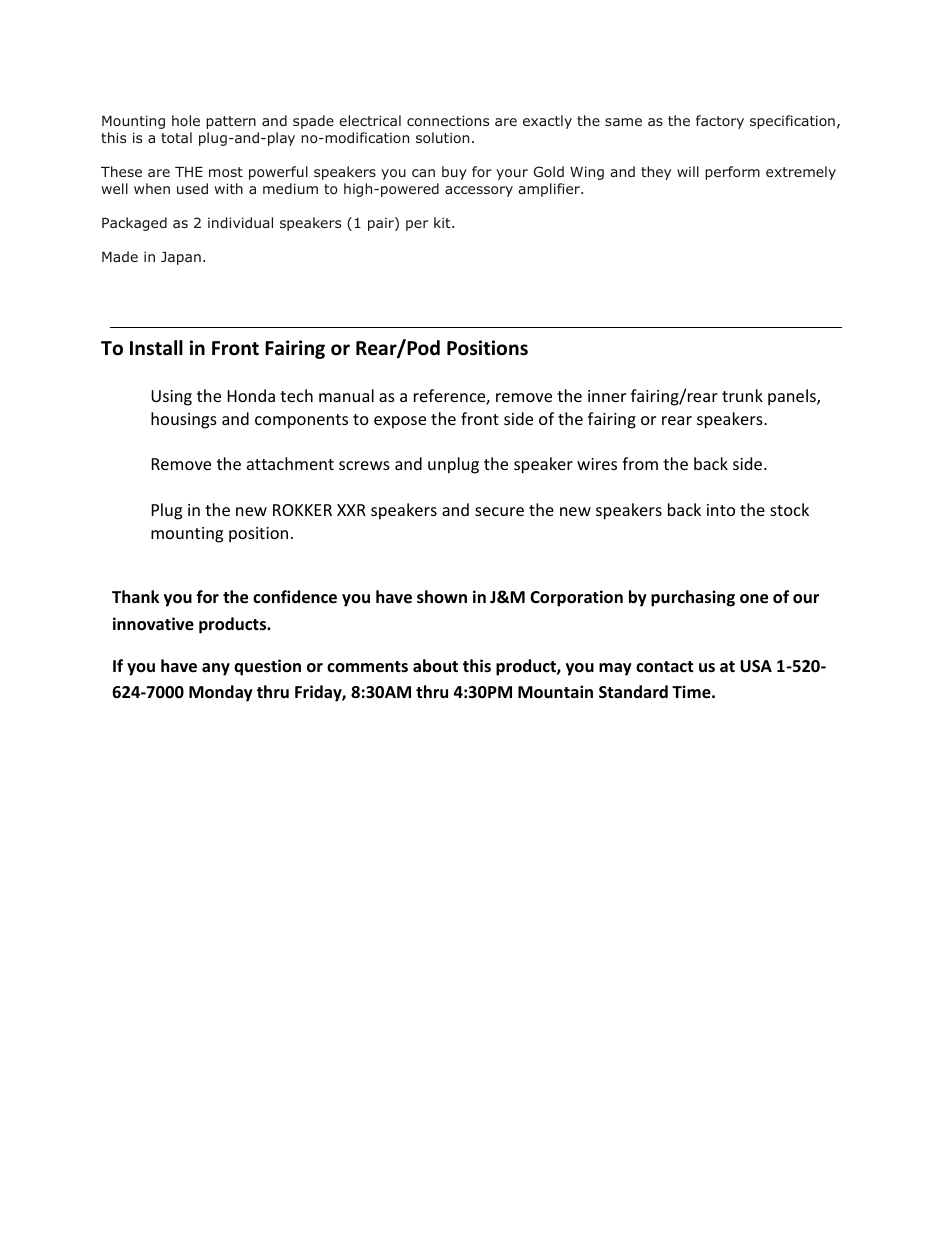 This screenshot has width=952, height=1233. I want to click on Honda, so click(251, 395).
